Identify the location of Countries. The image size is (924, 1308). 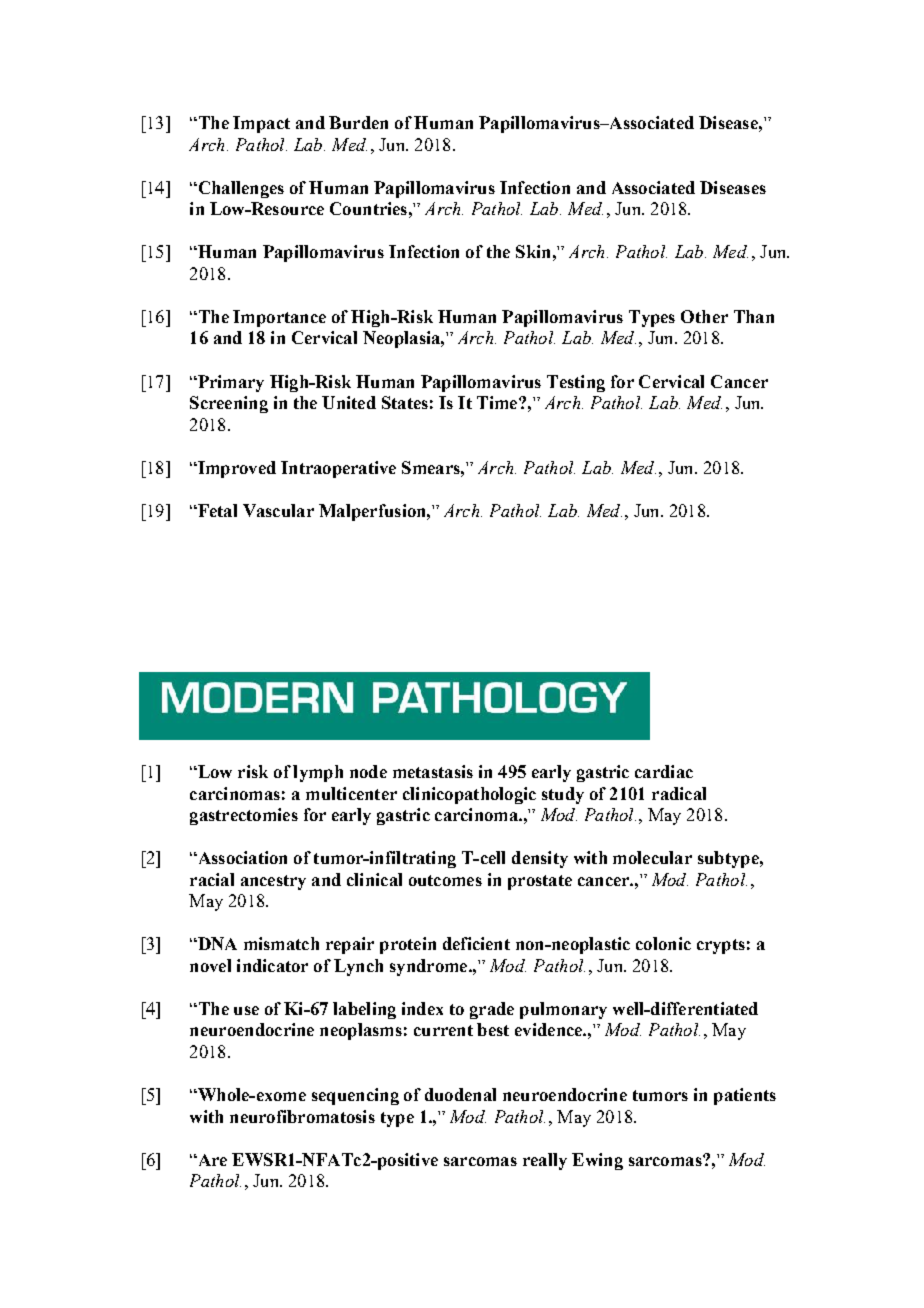
(368, 208).
